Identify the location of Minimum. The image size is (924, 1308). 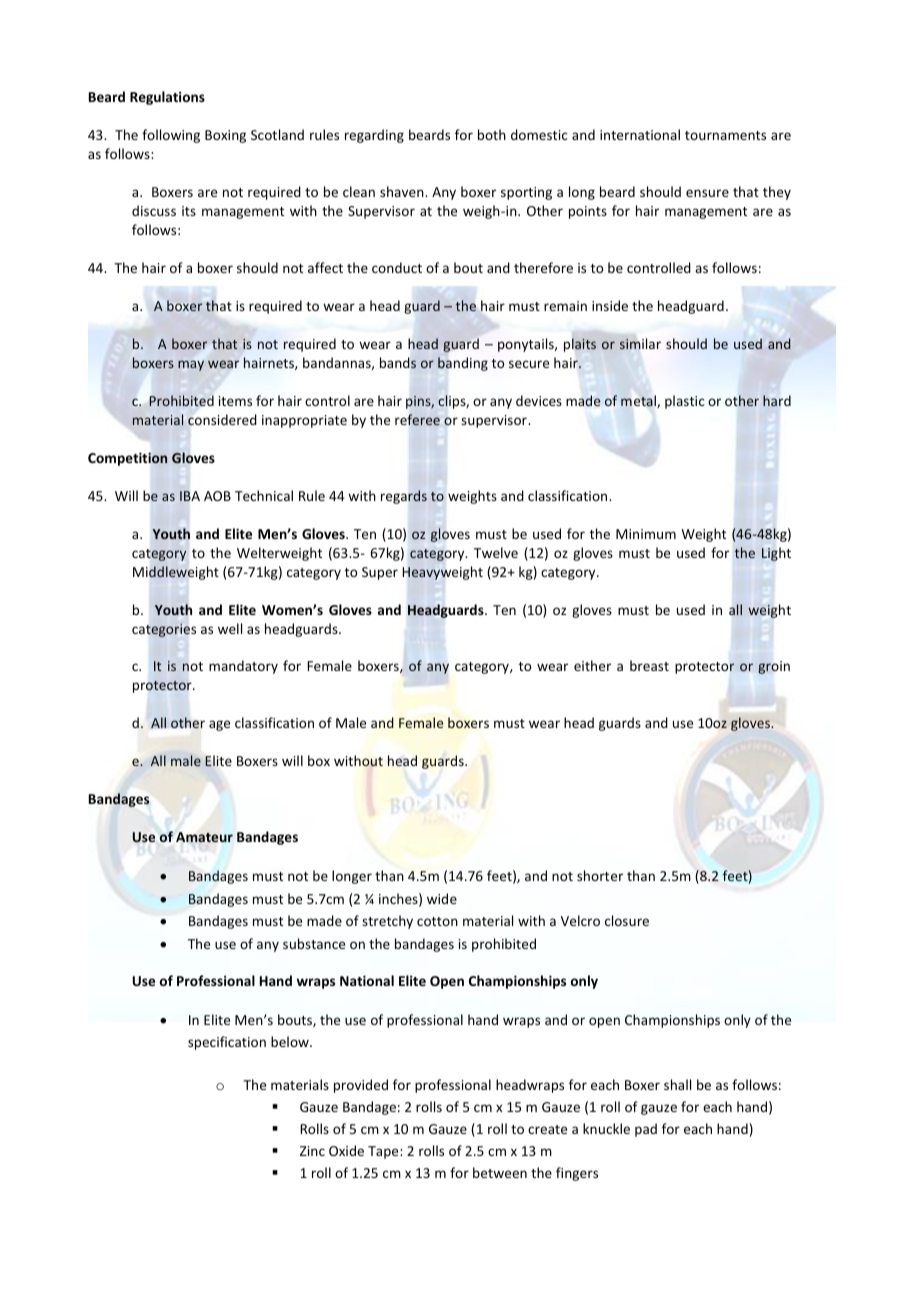
(646, 534).
